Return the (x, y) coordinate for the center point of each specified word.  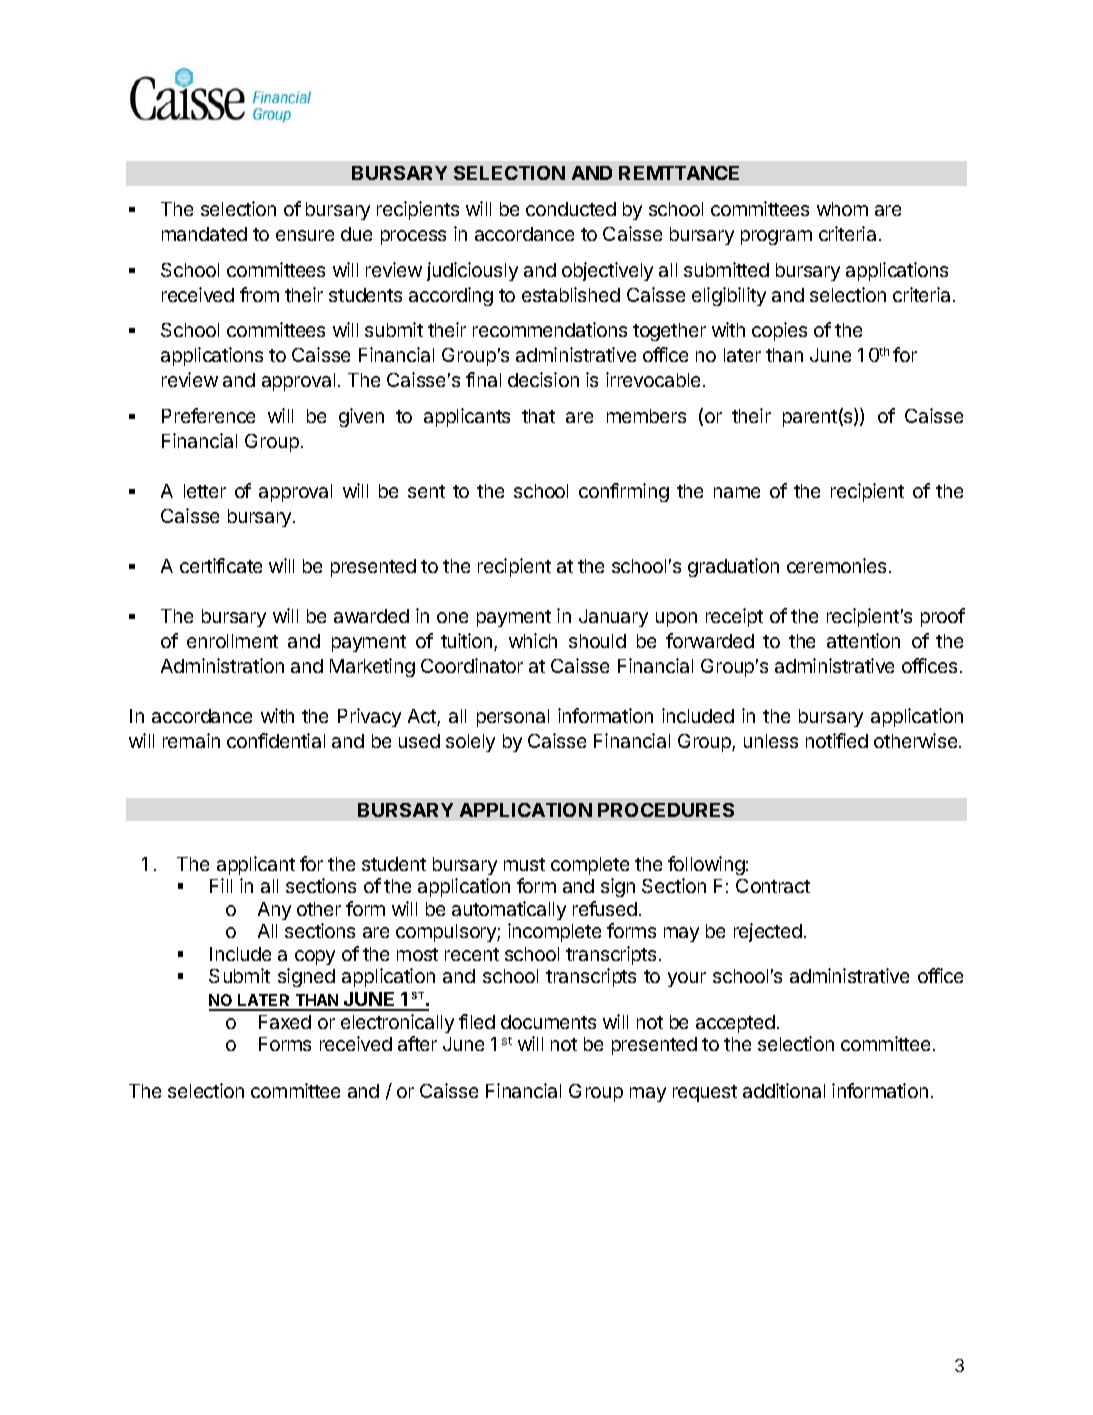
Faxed (285, 1022)
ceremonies (836, 565)
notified (837, 740)
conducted (571, 209)
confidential (276, 740)
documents (548, 1022)
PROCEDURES (666, 810)
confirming (624, 492)
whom (842, 209)
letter (205, 491)
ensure (305, 235)
